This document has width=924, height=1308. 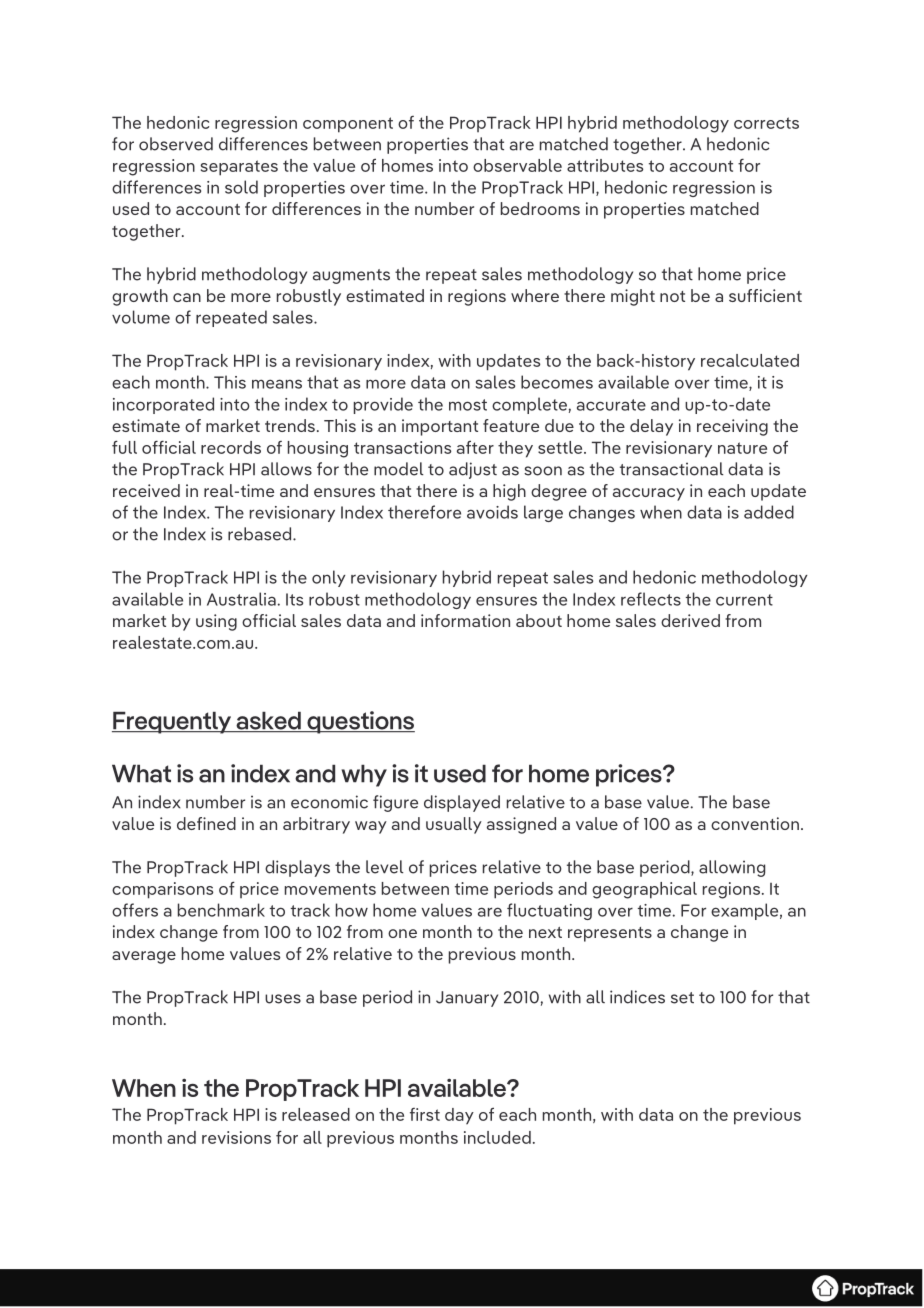 I want to click on day, so click(x=459, y=1116).
